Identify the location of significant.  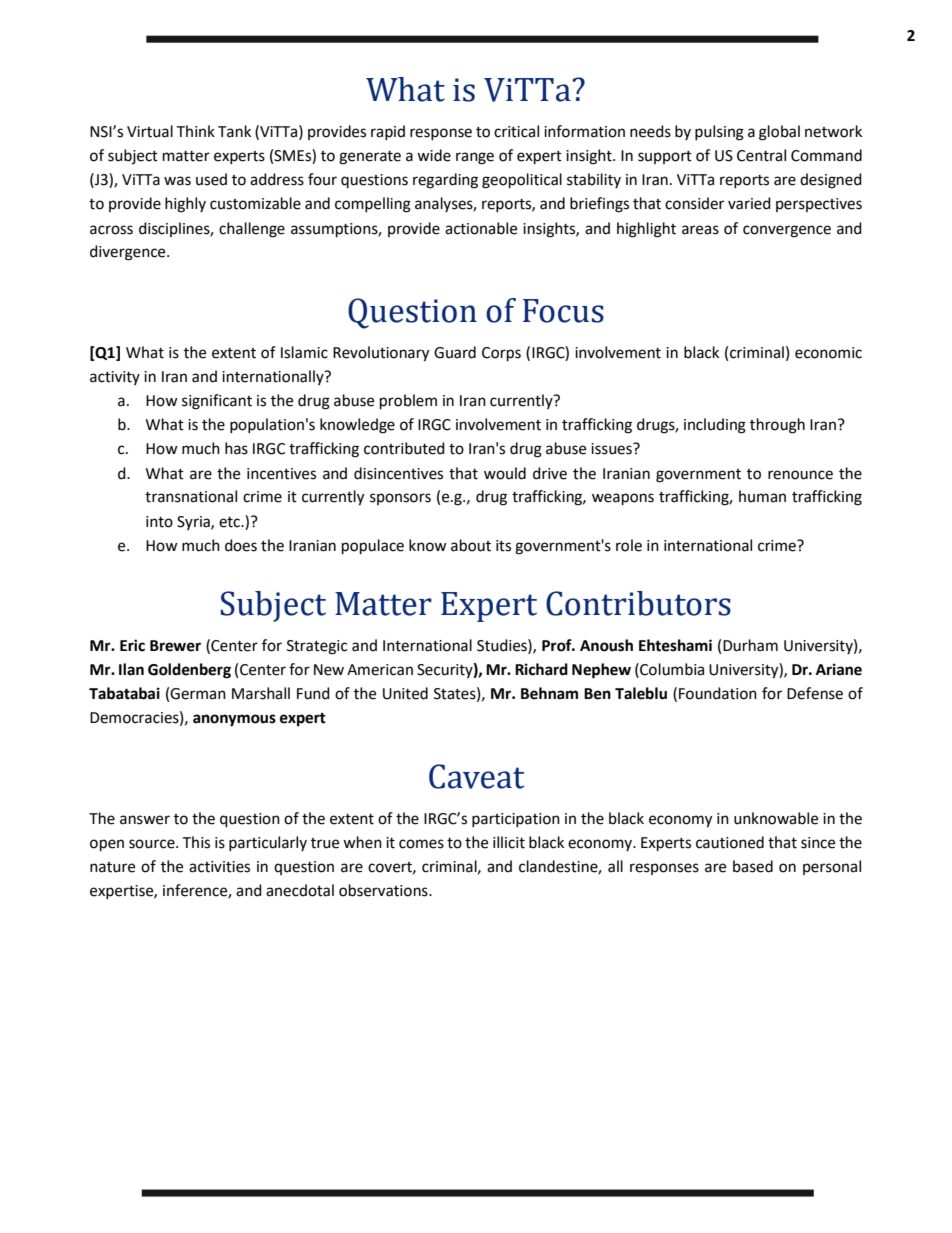
(217, 402).
